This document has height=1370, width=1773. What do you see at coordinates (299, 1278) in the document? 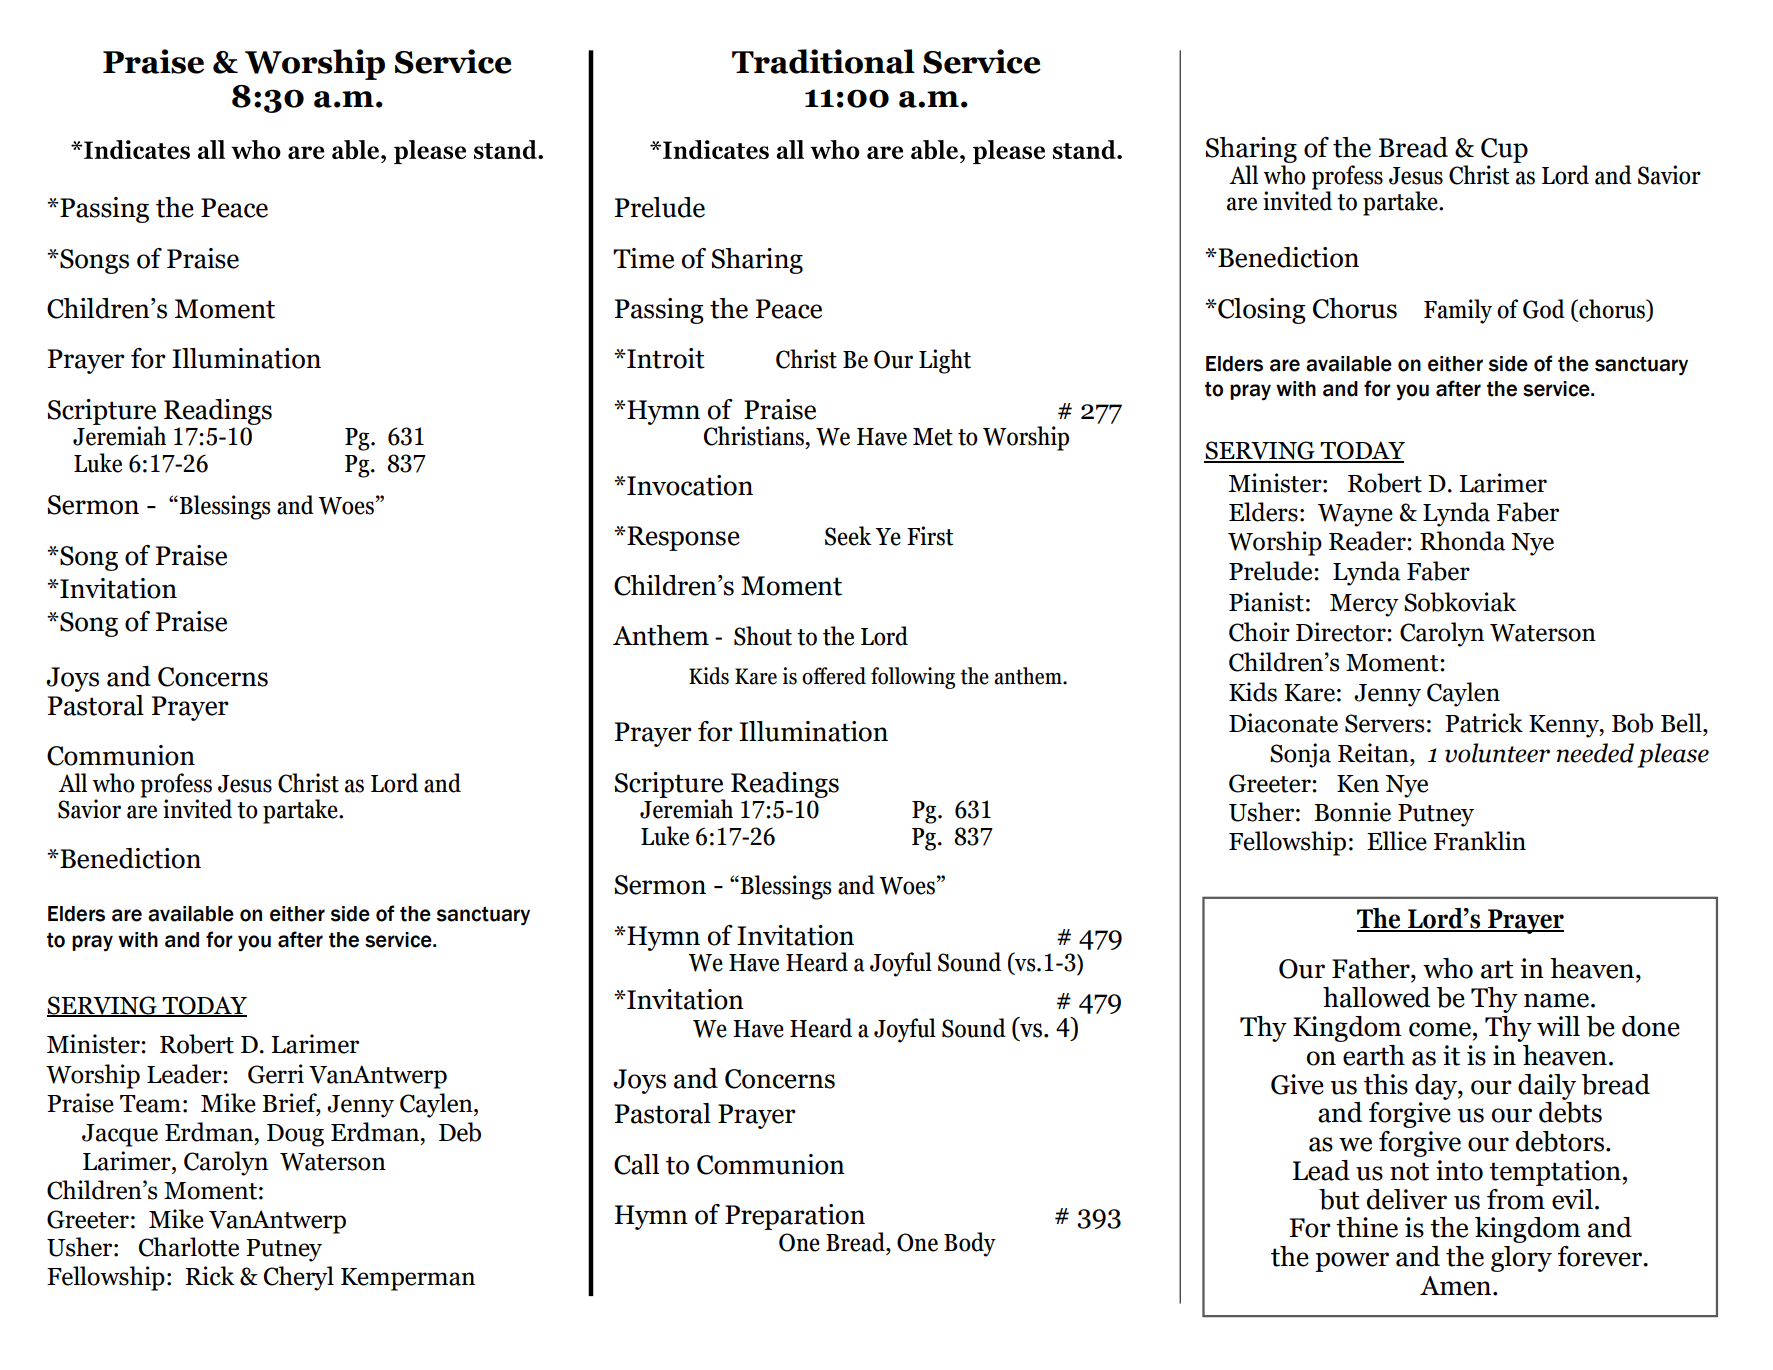
I see `Cheryl` at bounding box center [299, 1278].
